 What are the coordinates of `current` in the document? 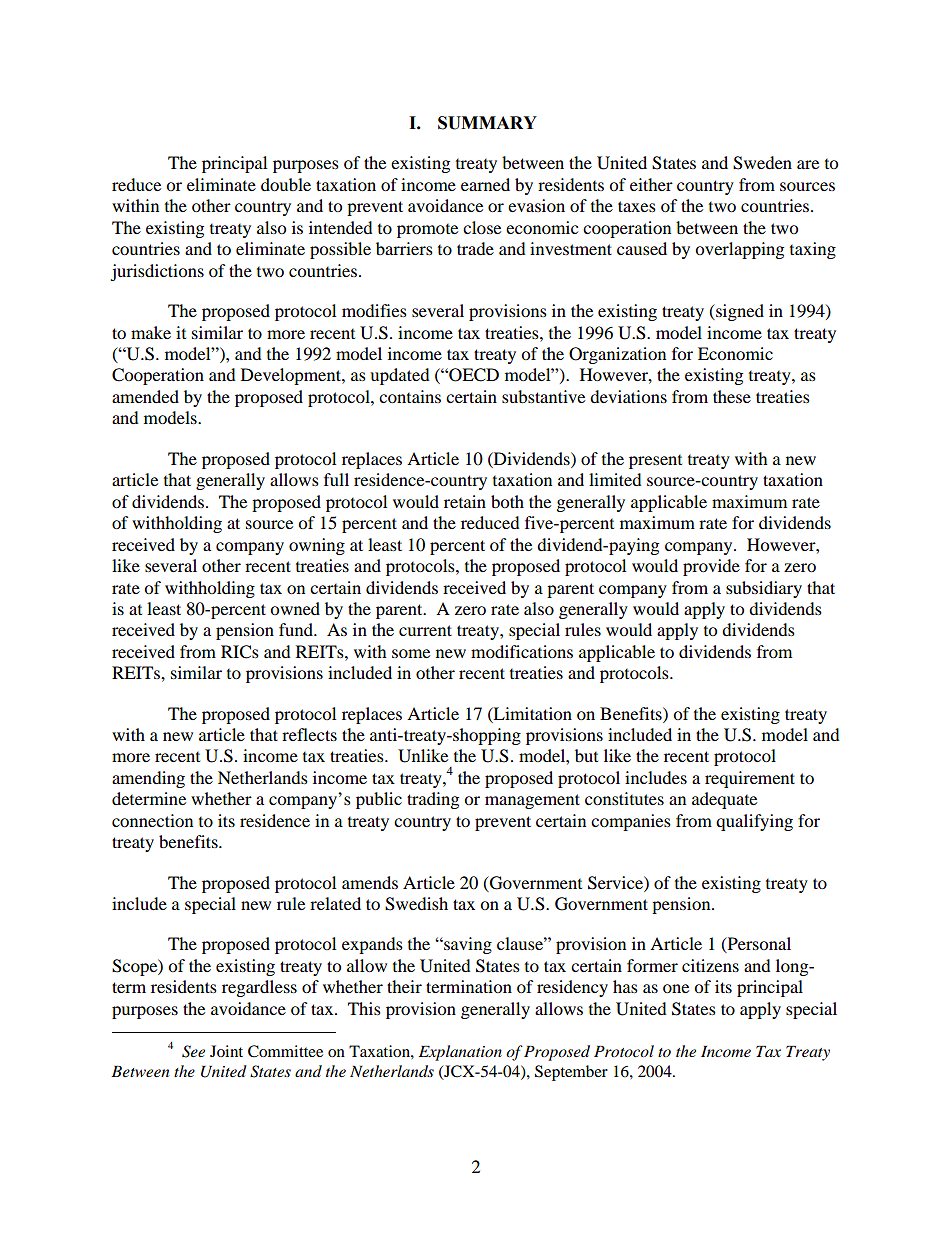 It's located at (425, 630).
